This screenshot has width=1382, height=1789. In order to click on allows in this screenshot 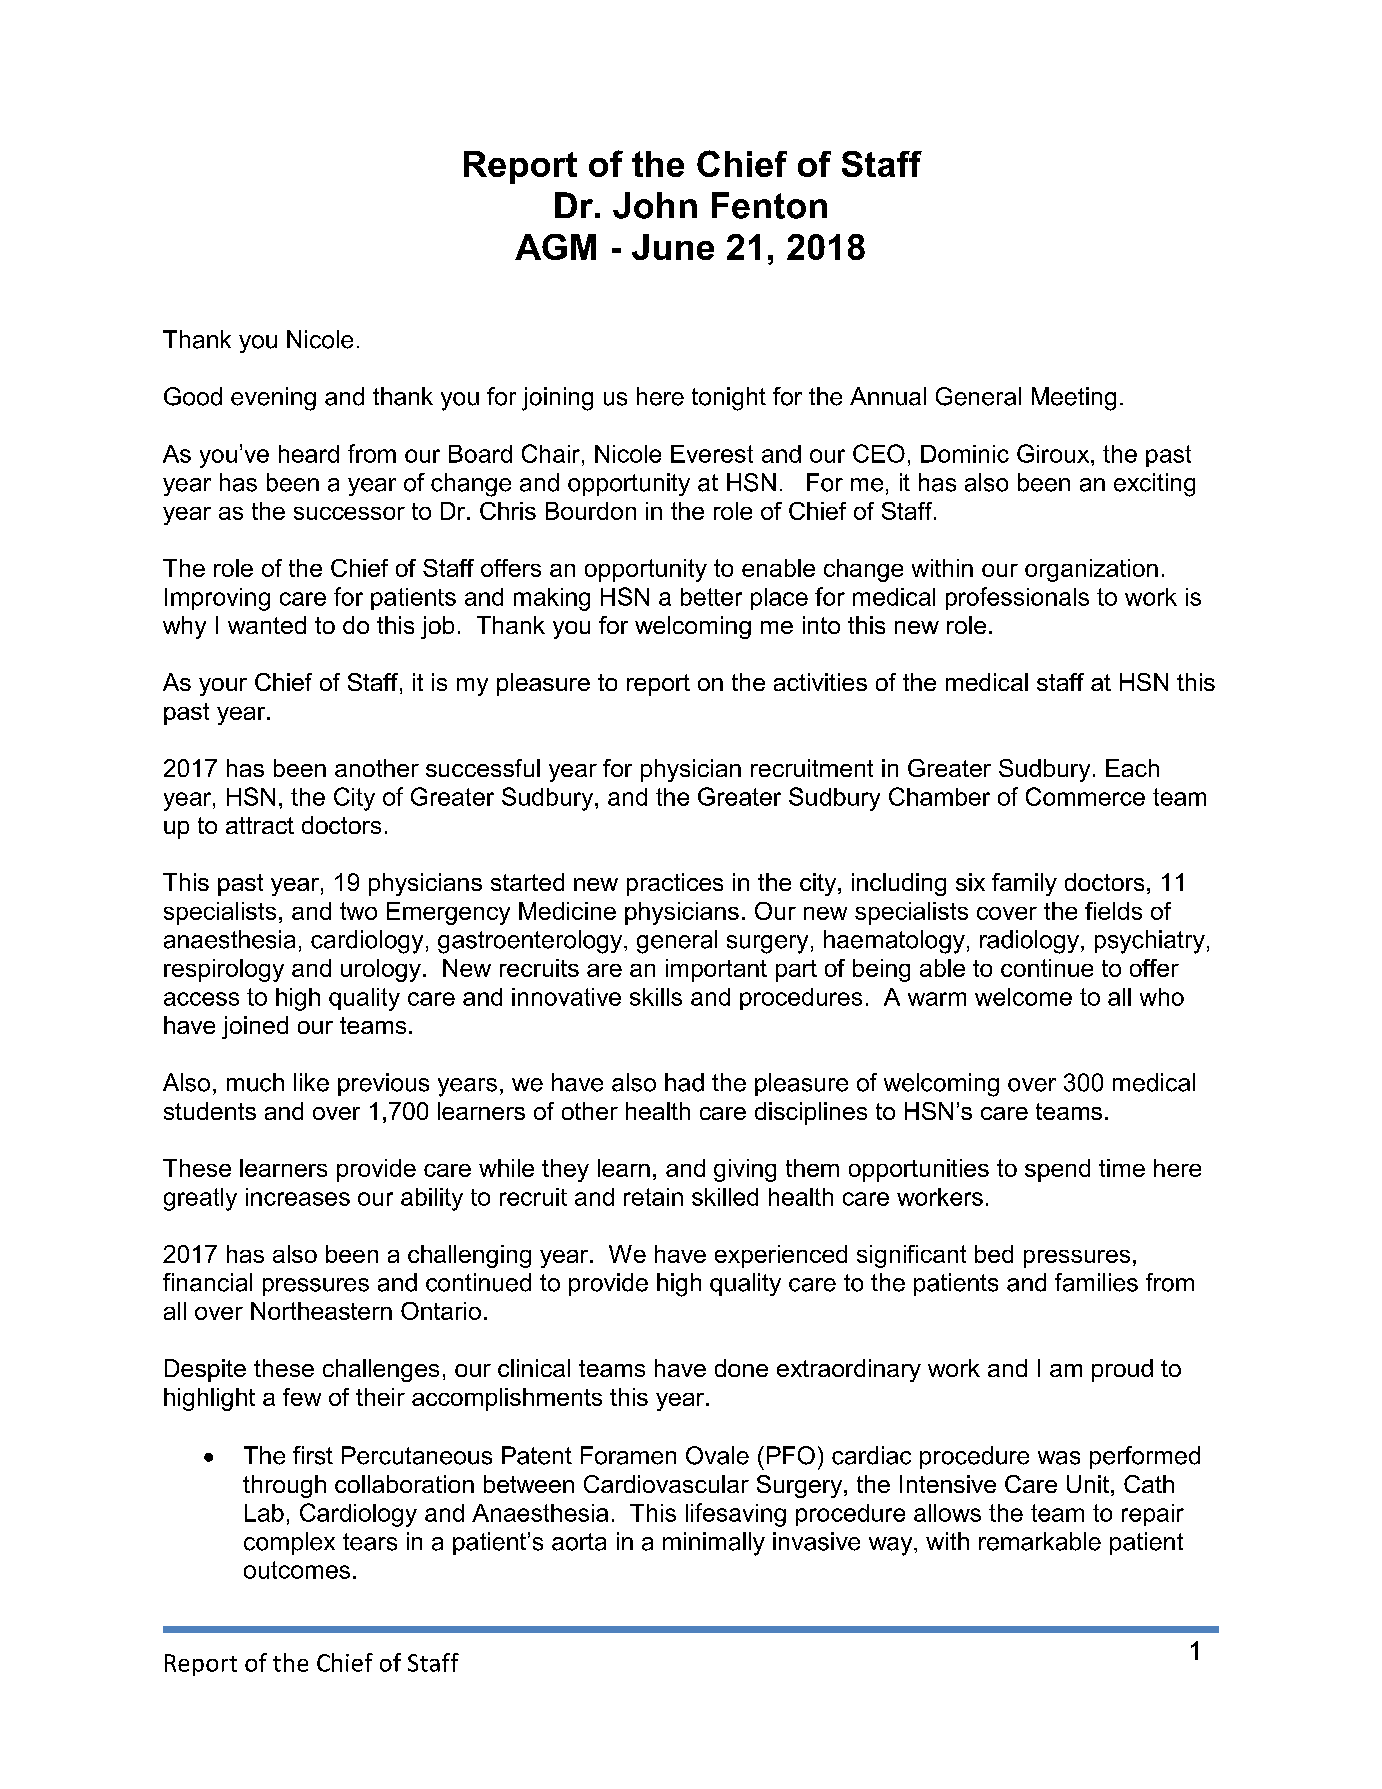, I will do `click(947, 1513)`.
